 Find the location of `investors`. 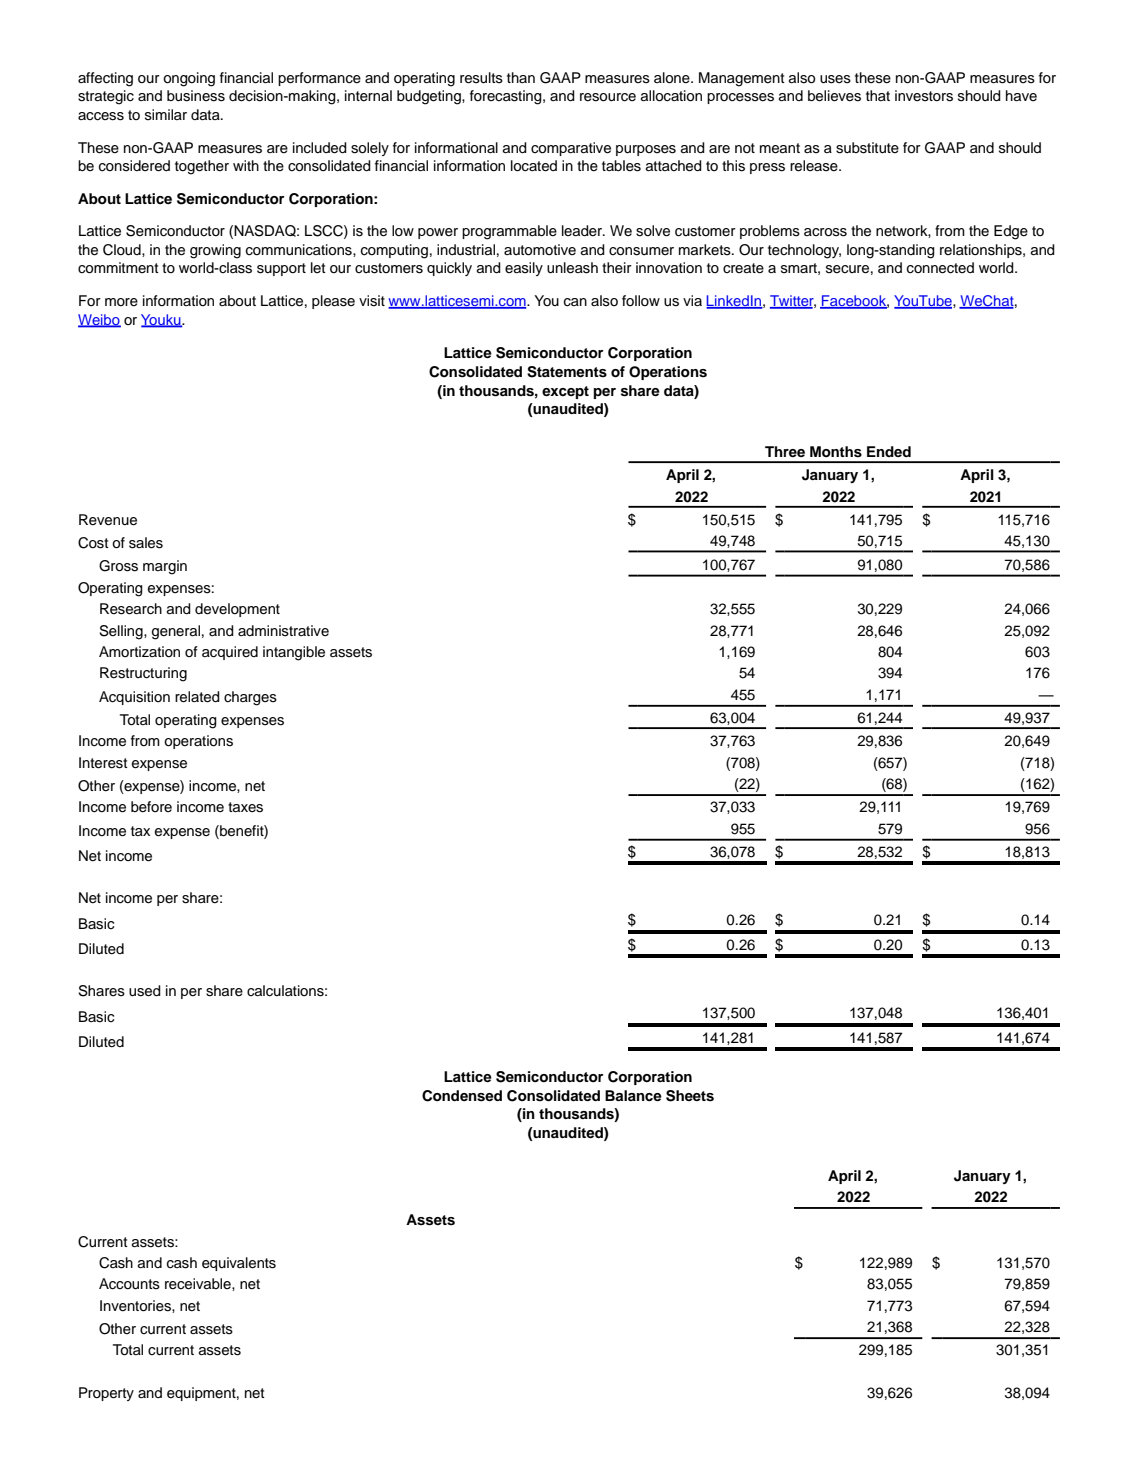

investors is located at coordinates (924, 96).
